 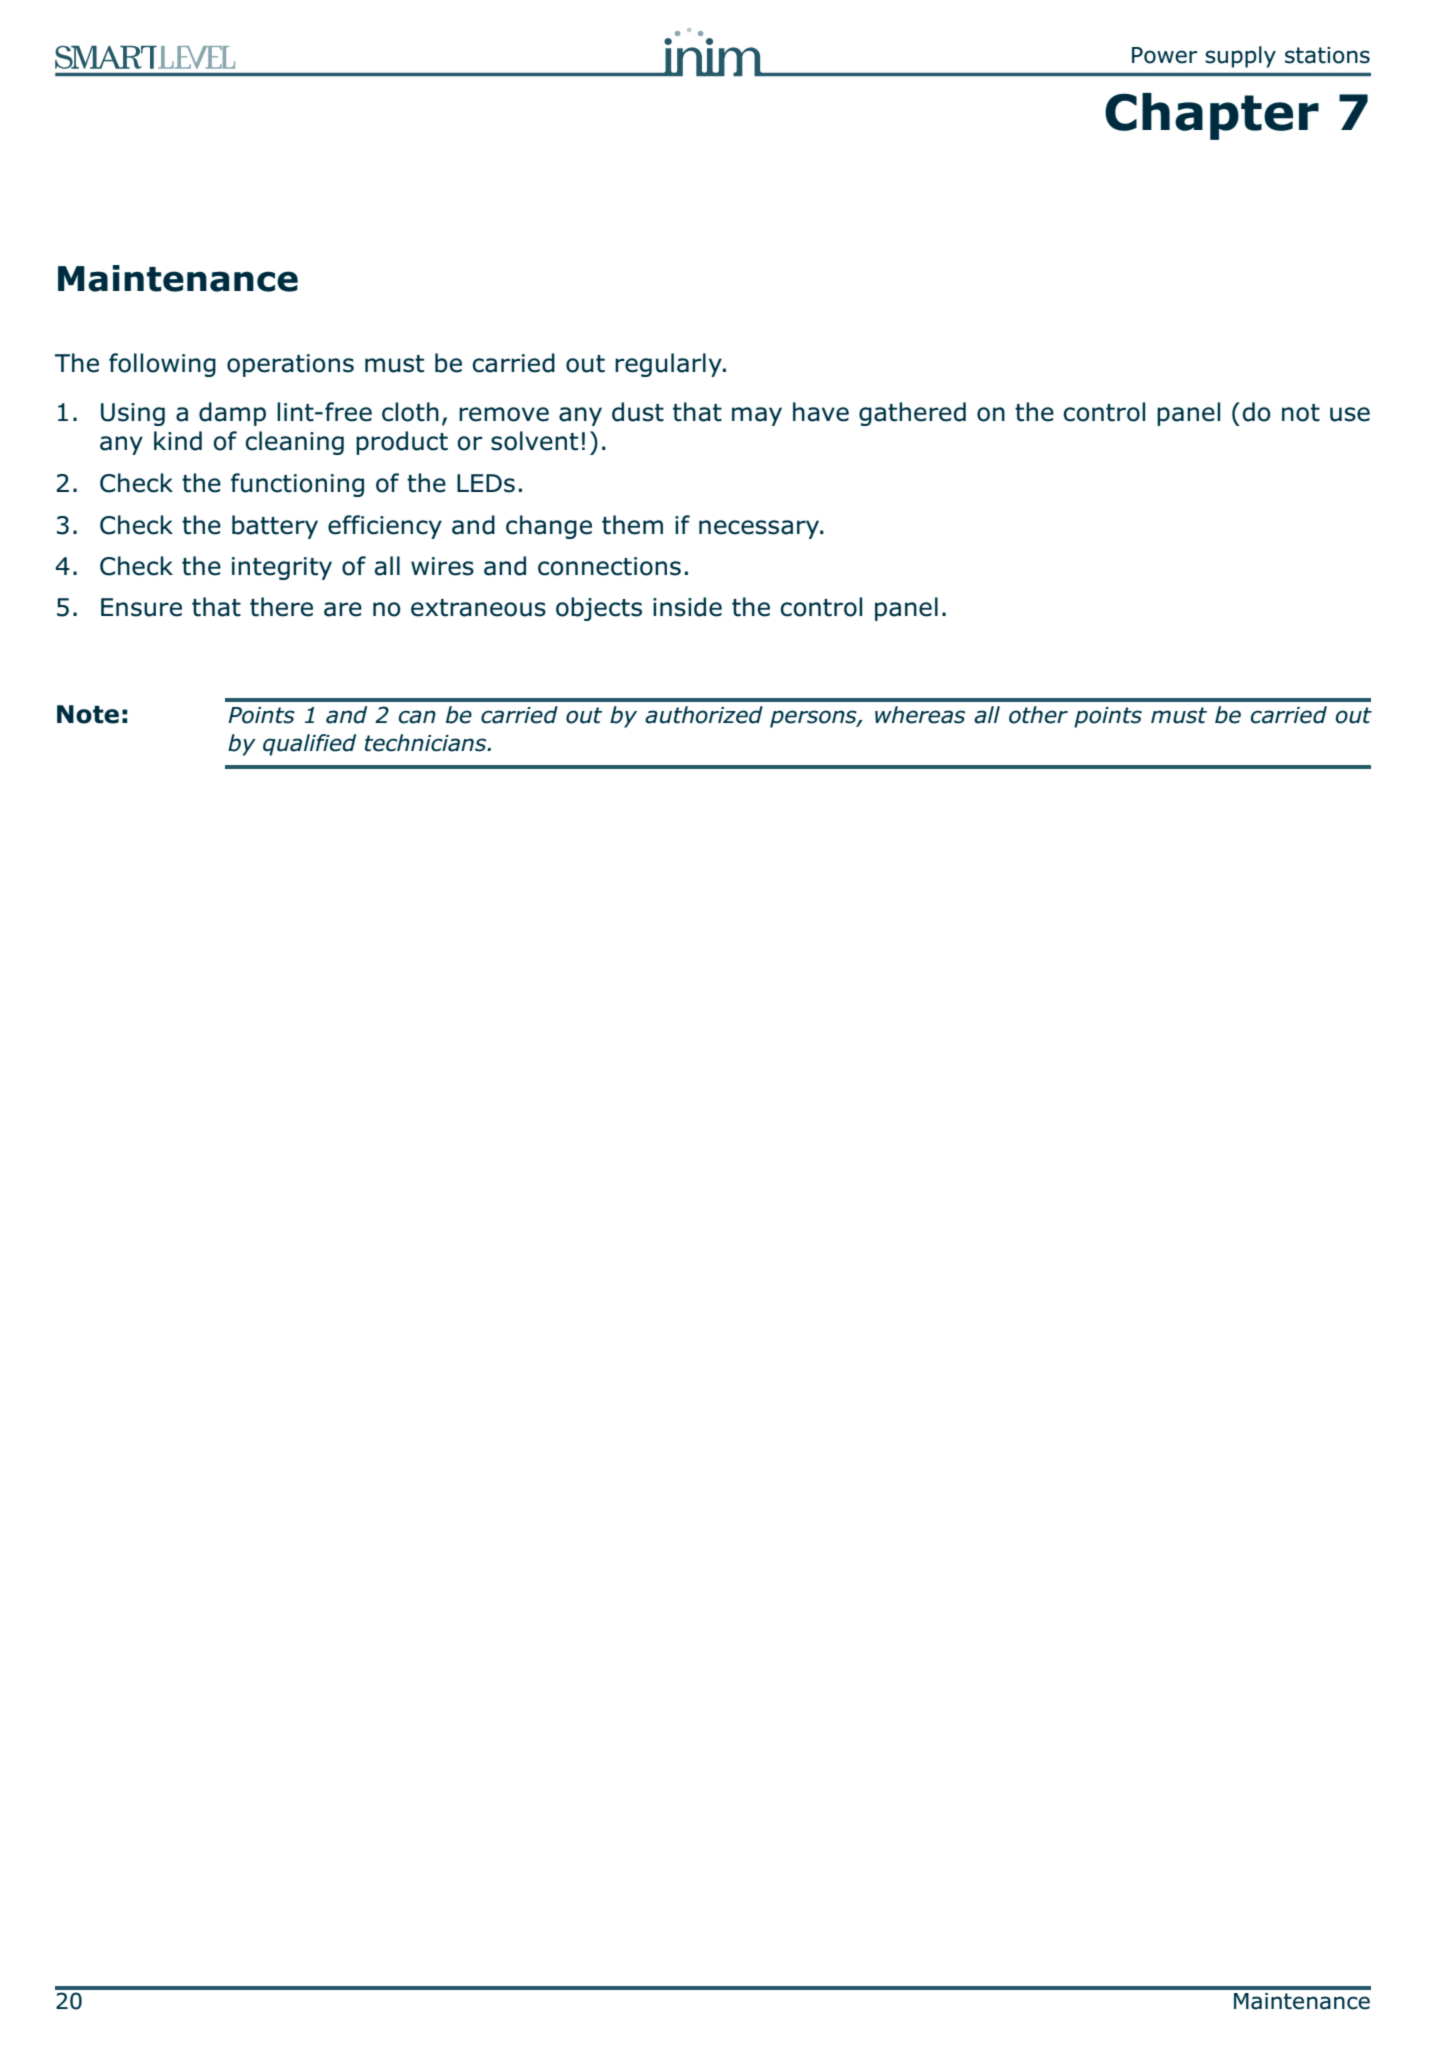 I want to click on other, so click(x=1038, y=715).
